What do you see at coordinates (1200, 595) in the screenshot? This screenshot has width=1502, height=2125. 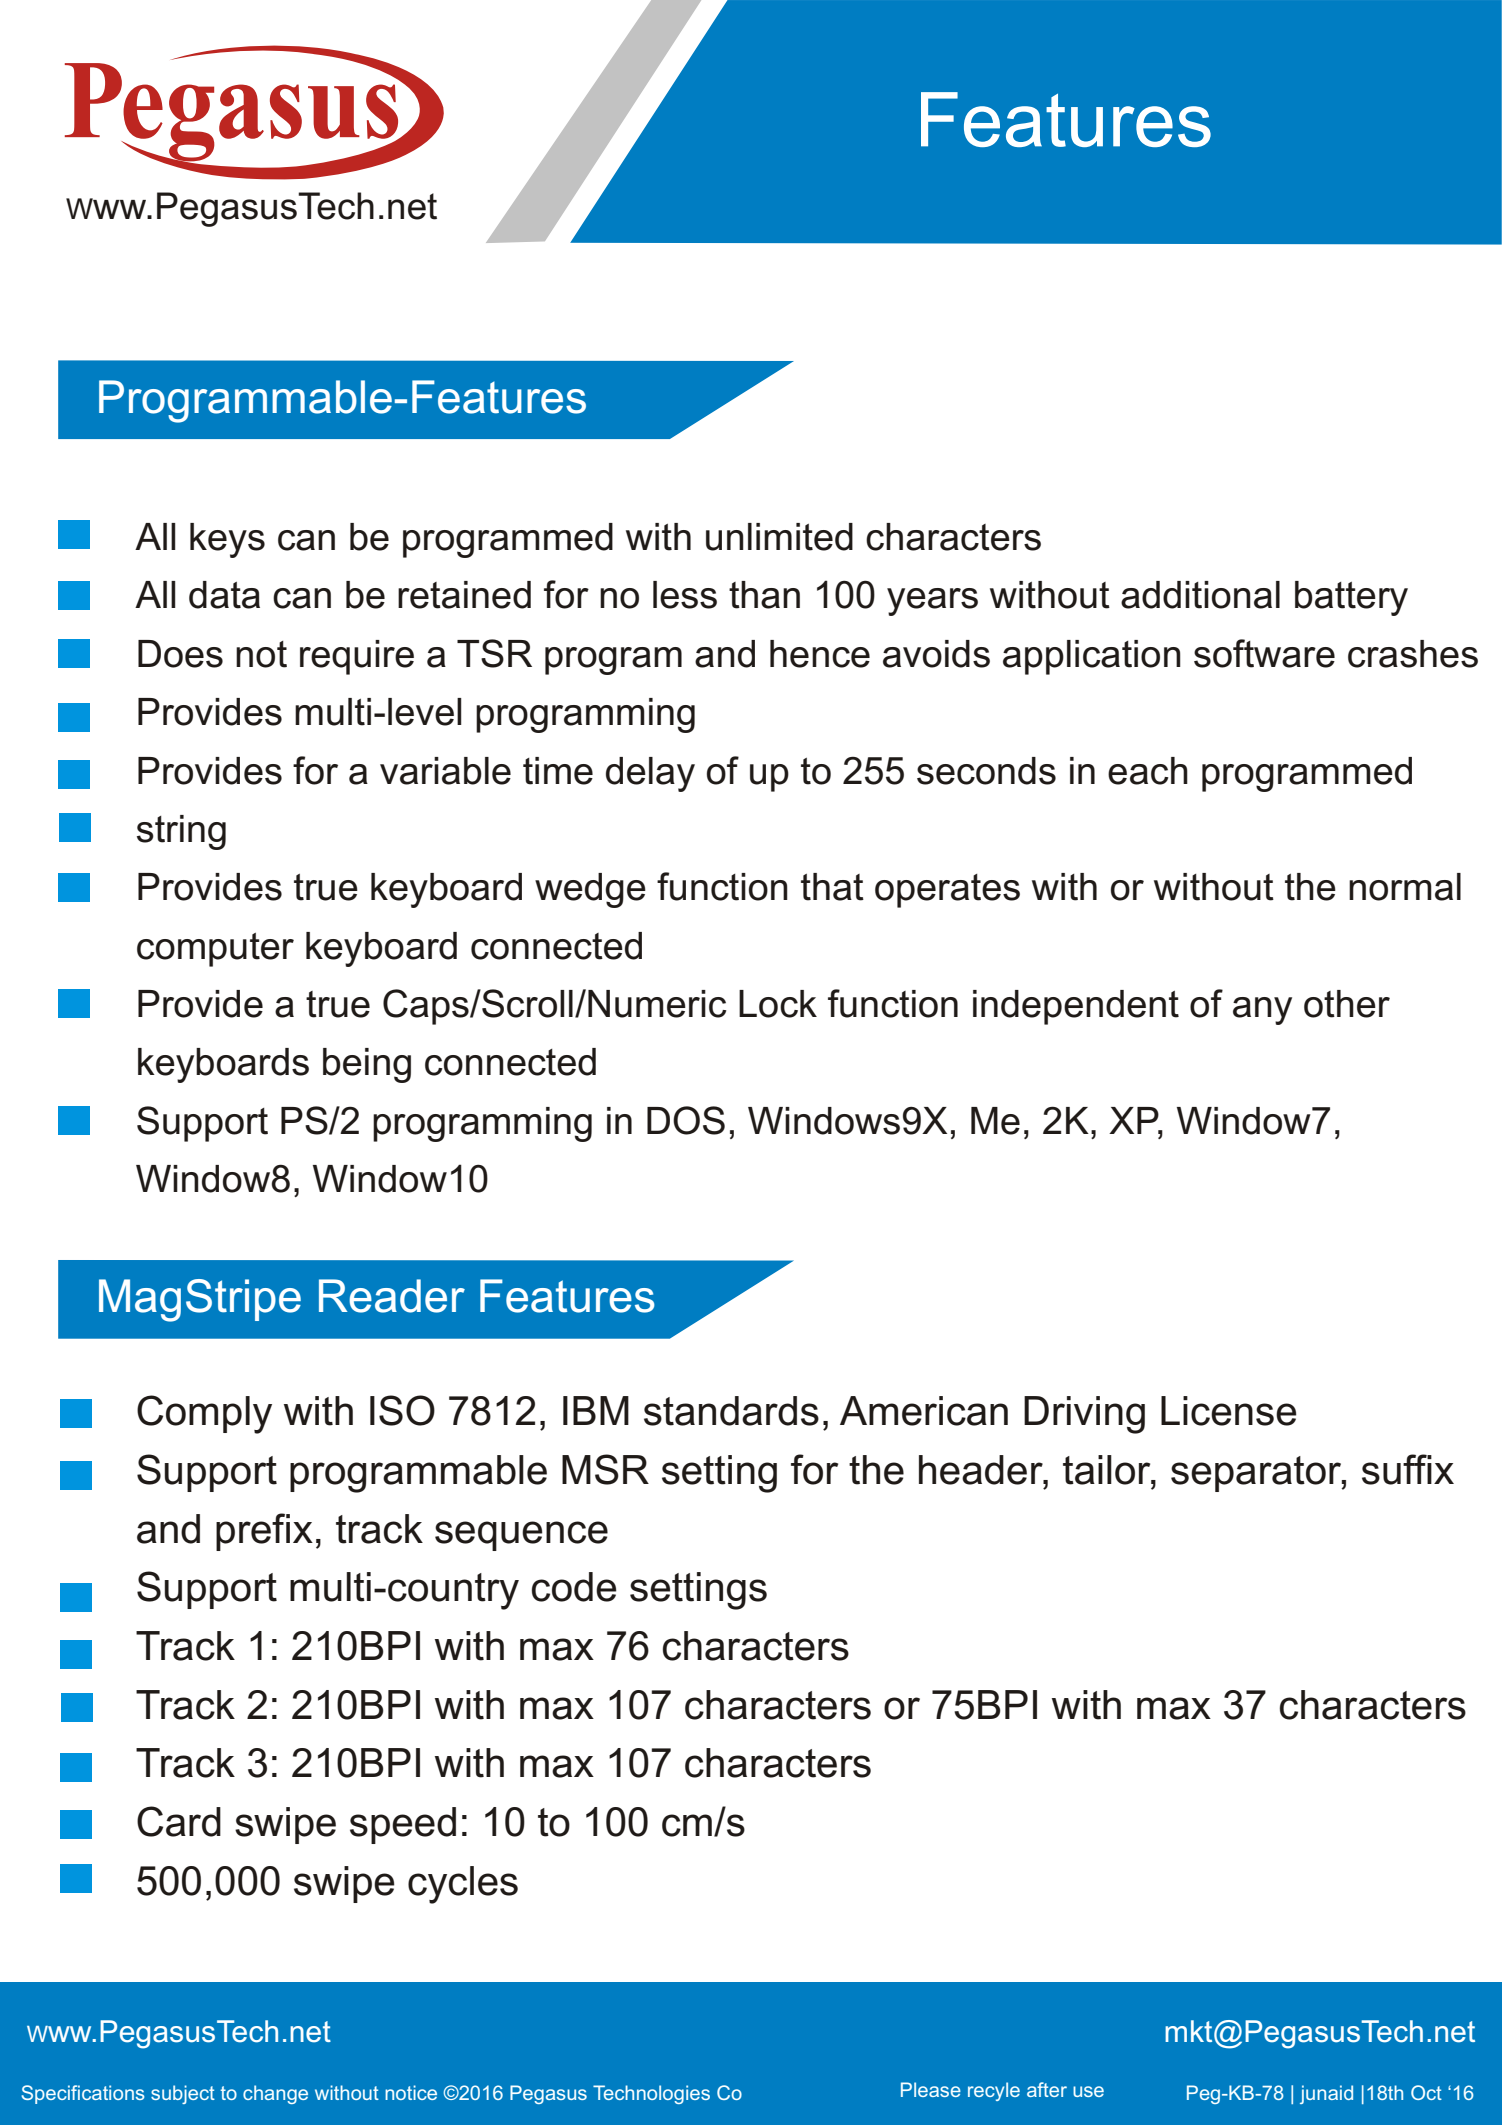 I see `additional` at bounding box center [1200, 595].
